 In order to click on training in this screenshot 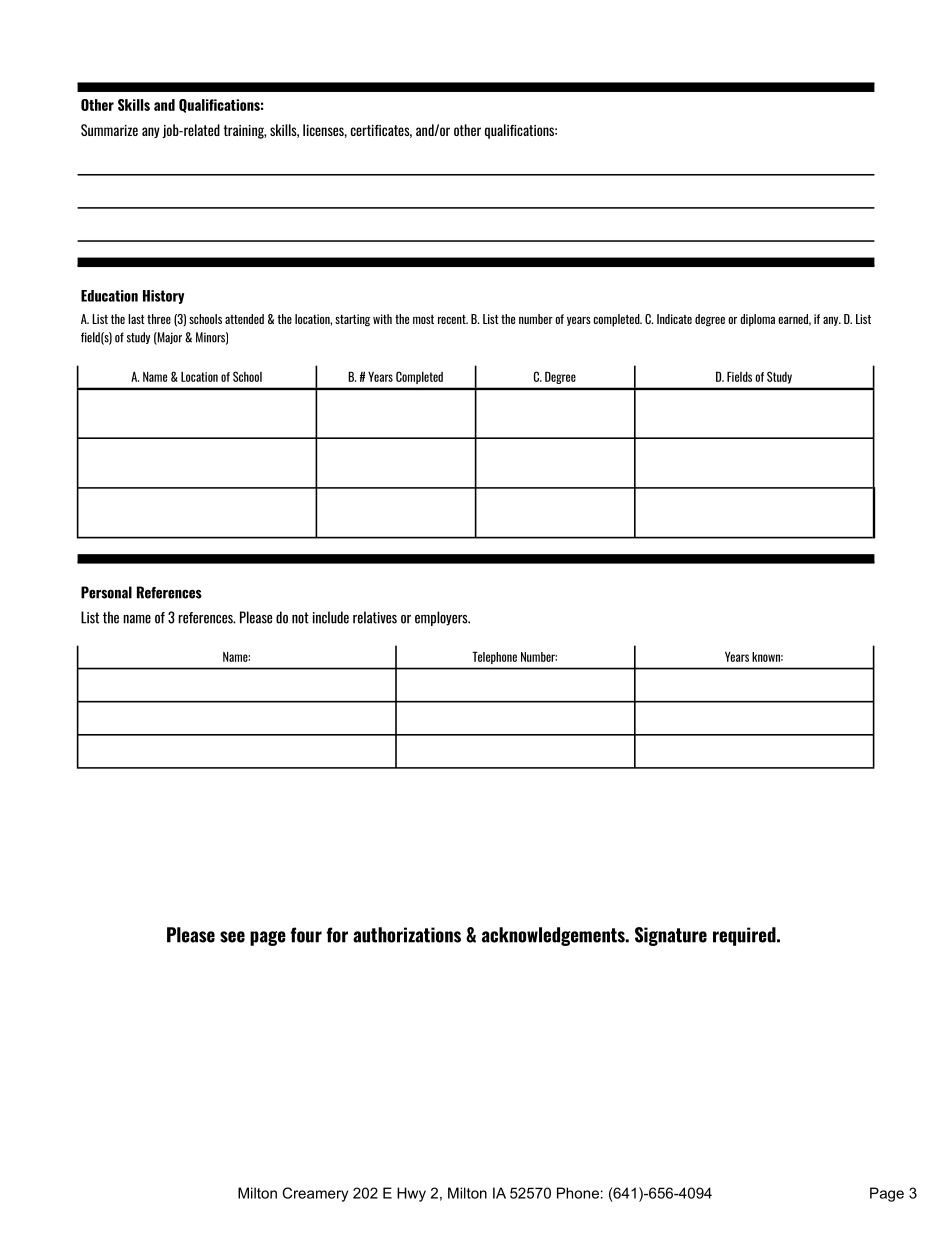, I will do `click(245, 132)`.
